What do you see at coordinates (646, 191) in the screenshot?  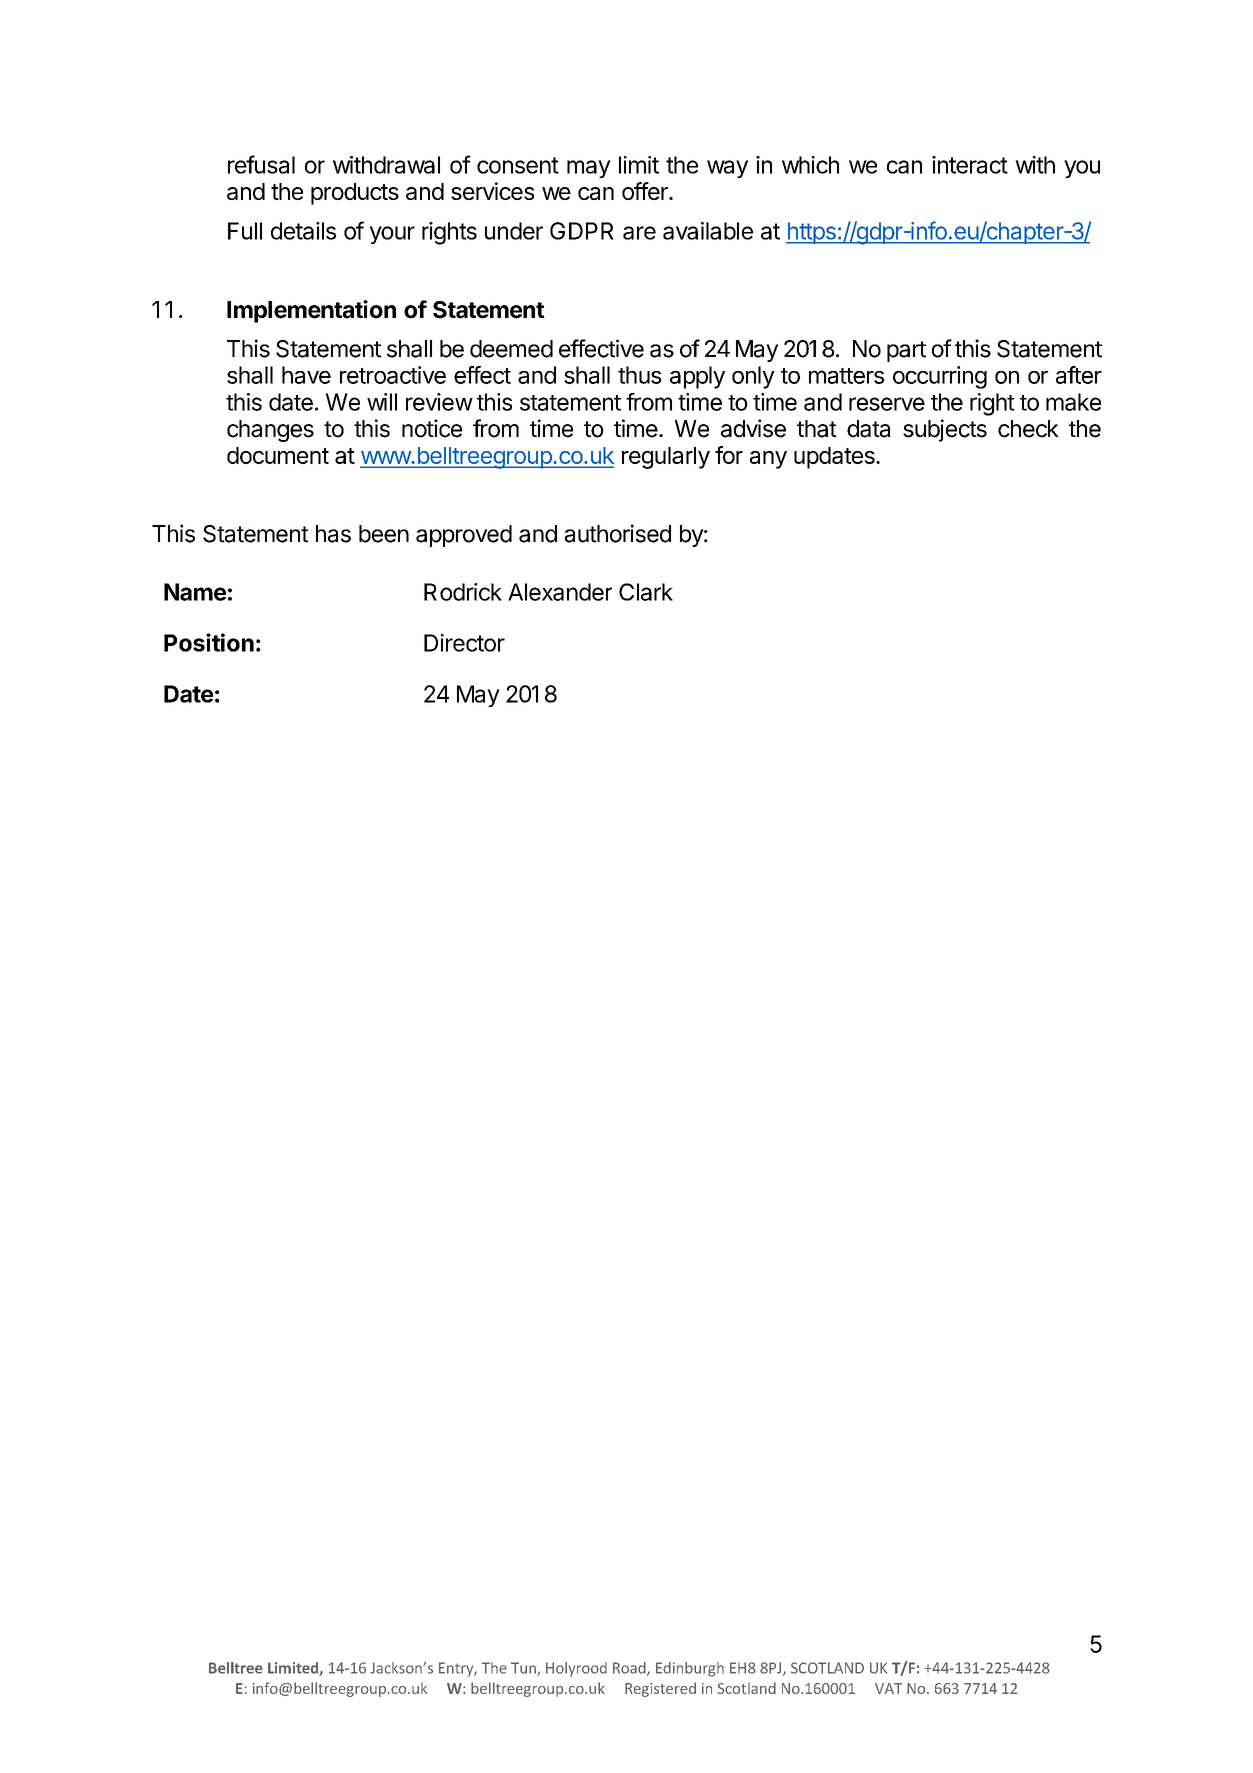 I see `offer` at bounding box center [646, 191].
